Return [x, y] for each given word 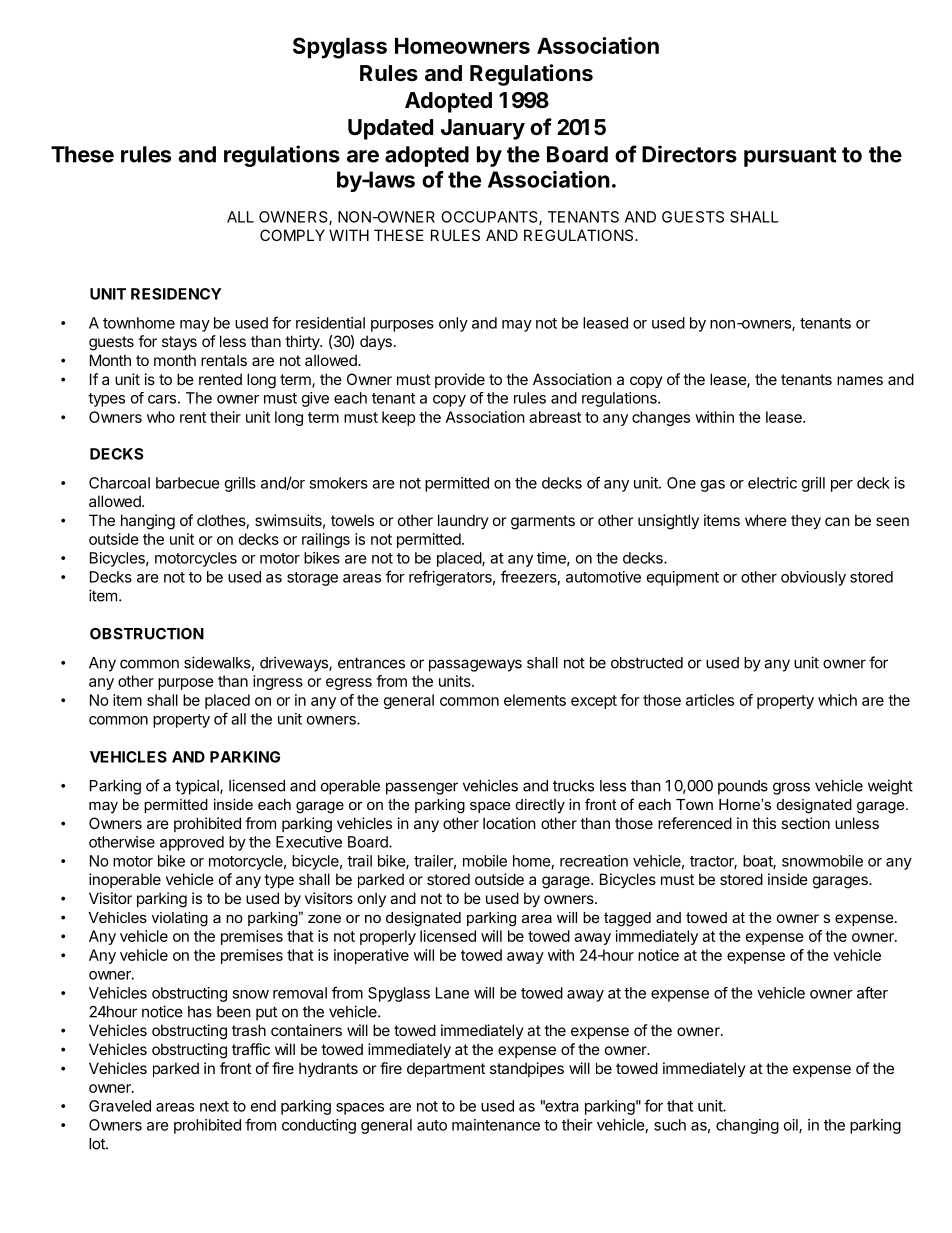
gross [791, 788]
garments [543, 522]
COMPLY [292, 235]
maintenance [496, 1125]
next [214, 1106]
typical [198, 787]
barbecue [188, 483]
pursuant [790, 157]
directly [540, 806]
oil [792, 1126]
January [483, 129]
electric [772, 483]
